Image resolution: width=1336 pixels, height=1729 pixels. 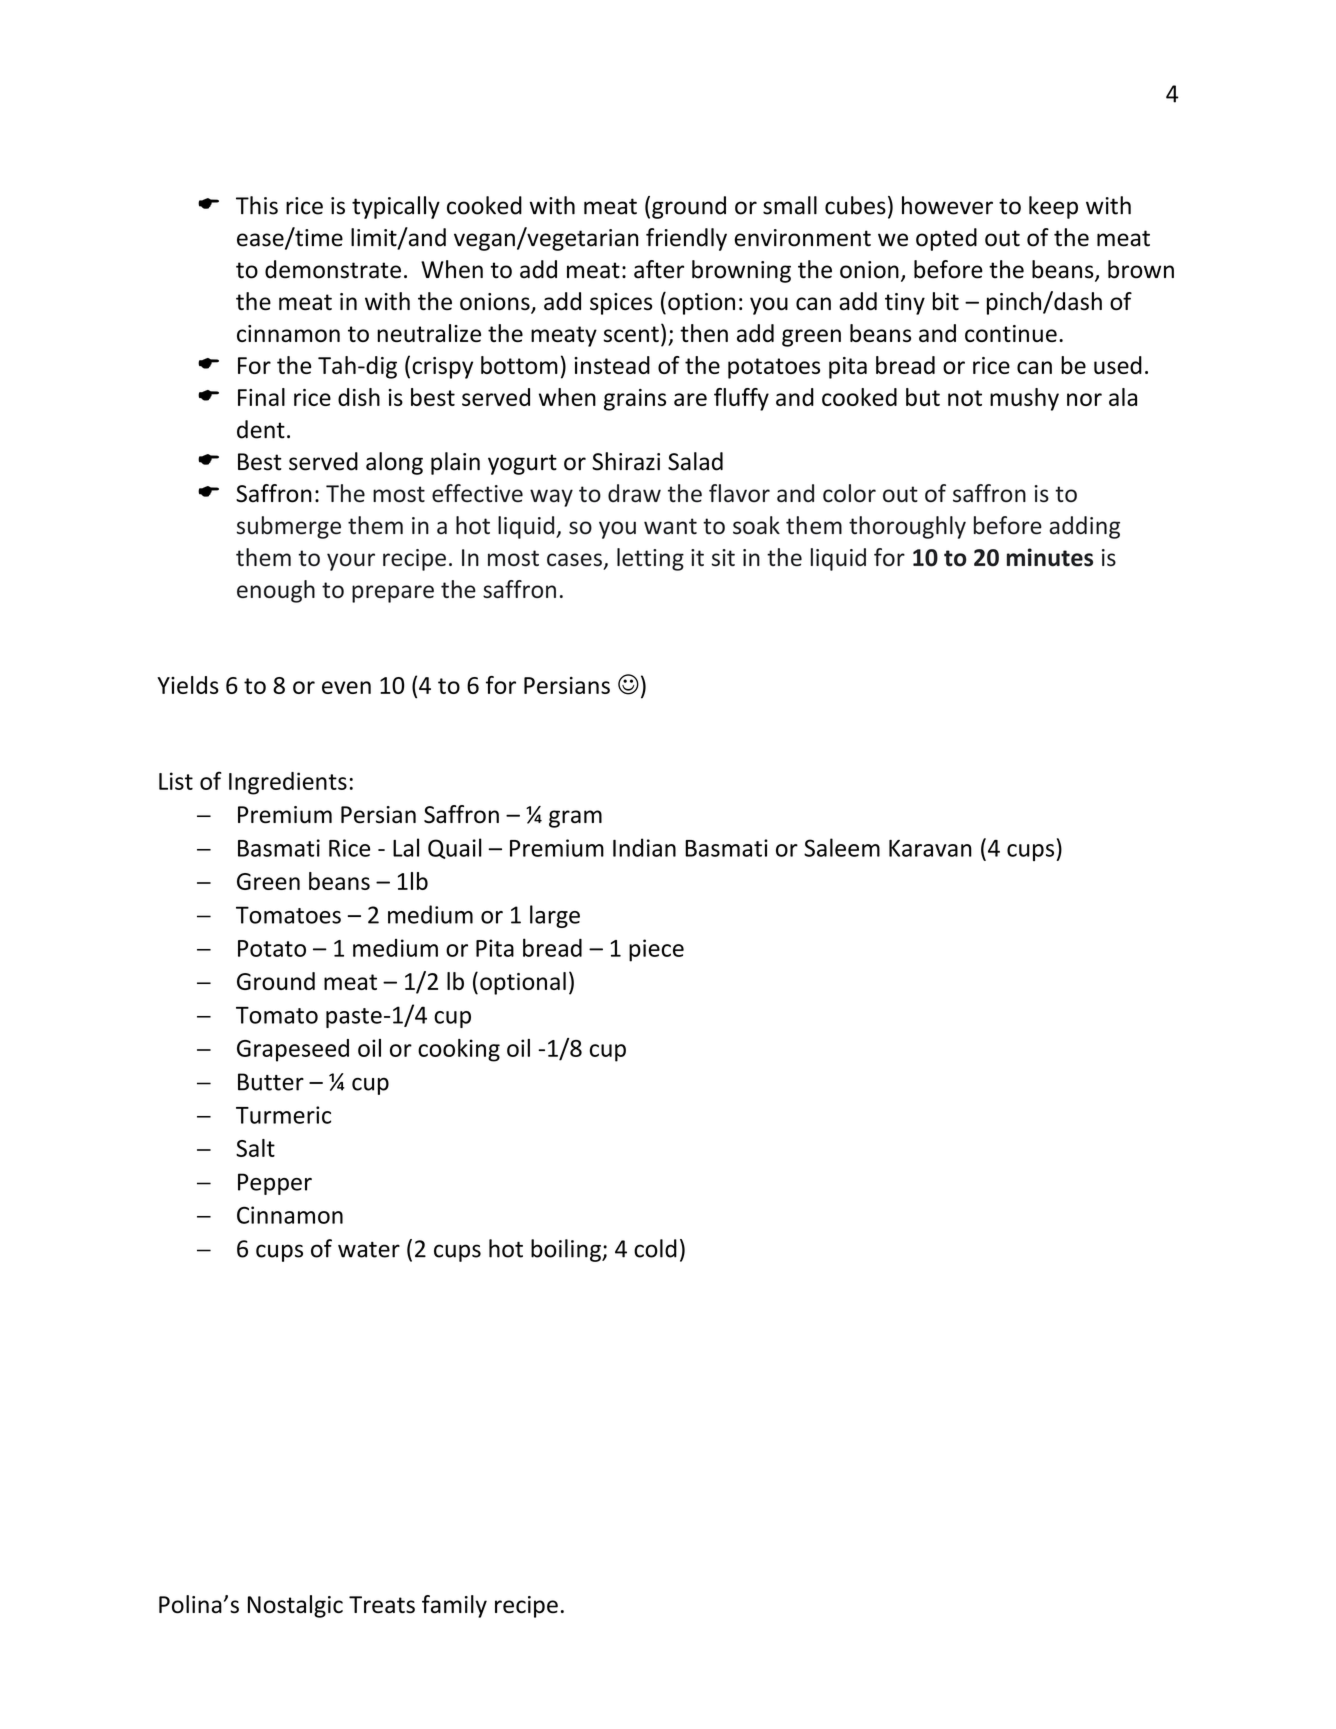 I want to click on Indian, so click(x=644, y=847).
